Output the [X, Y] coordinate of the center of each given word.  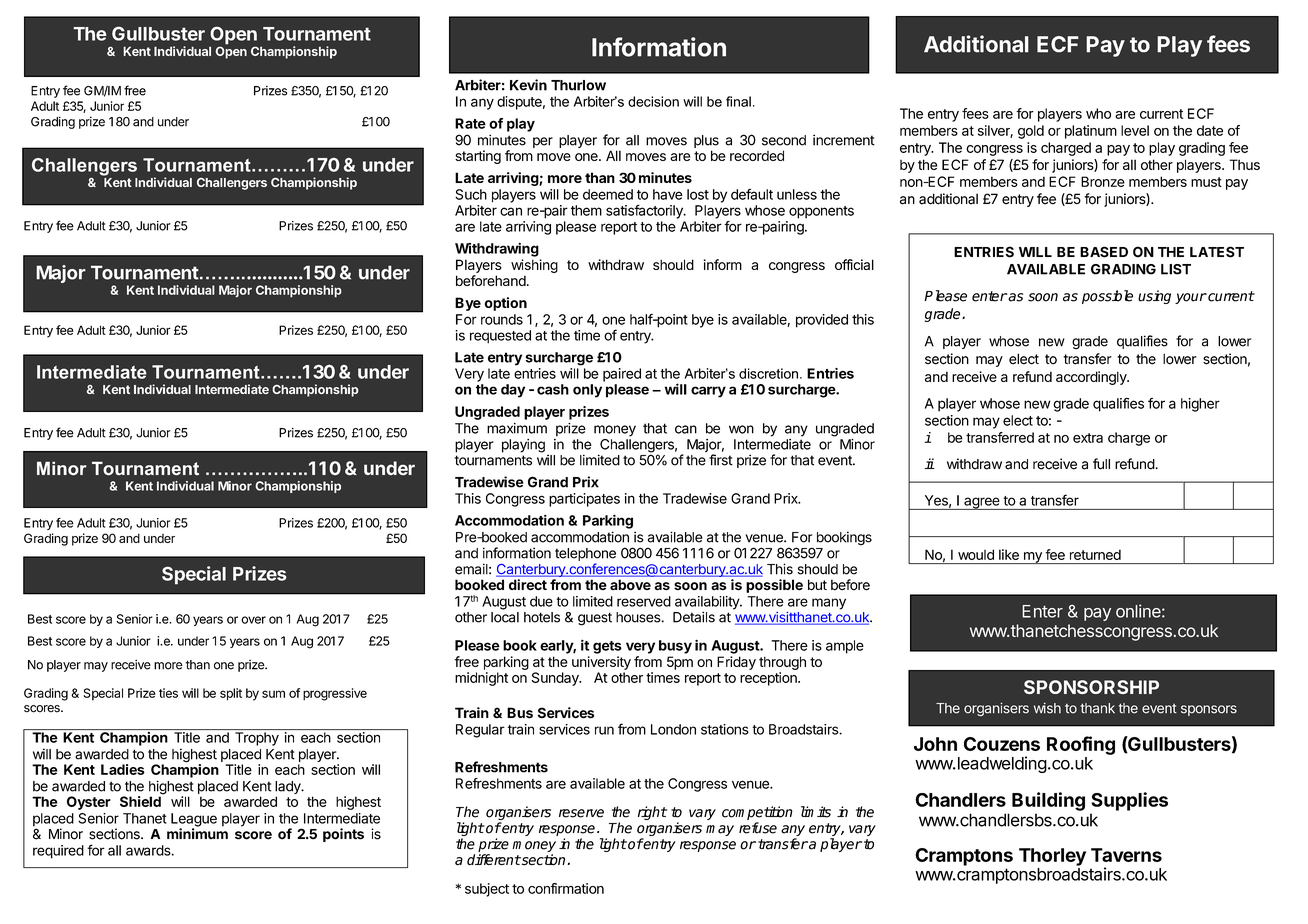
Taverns [1126, 855]
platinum [1091, 132]
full [1101, 464]
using [1154, 297]
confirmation [566, 888]
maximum [517, 428]
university [601, 663]
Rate [470, 123]
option [506, 304]
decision [653, 101]
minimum [197, 832]
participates [584, 500]
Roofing [1081, 745]
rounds [502, 319]
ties [168, 693]
